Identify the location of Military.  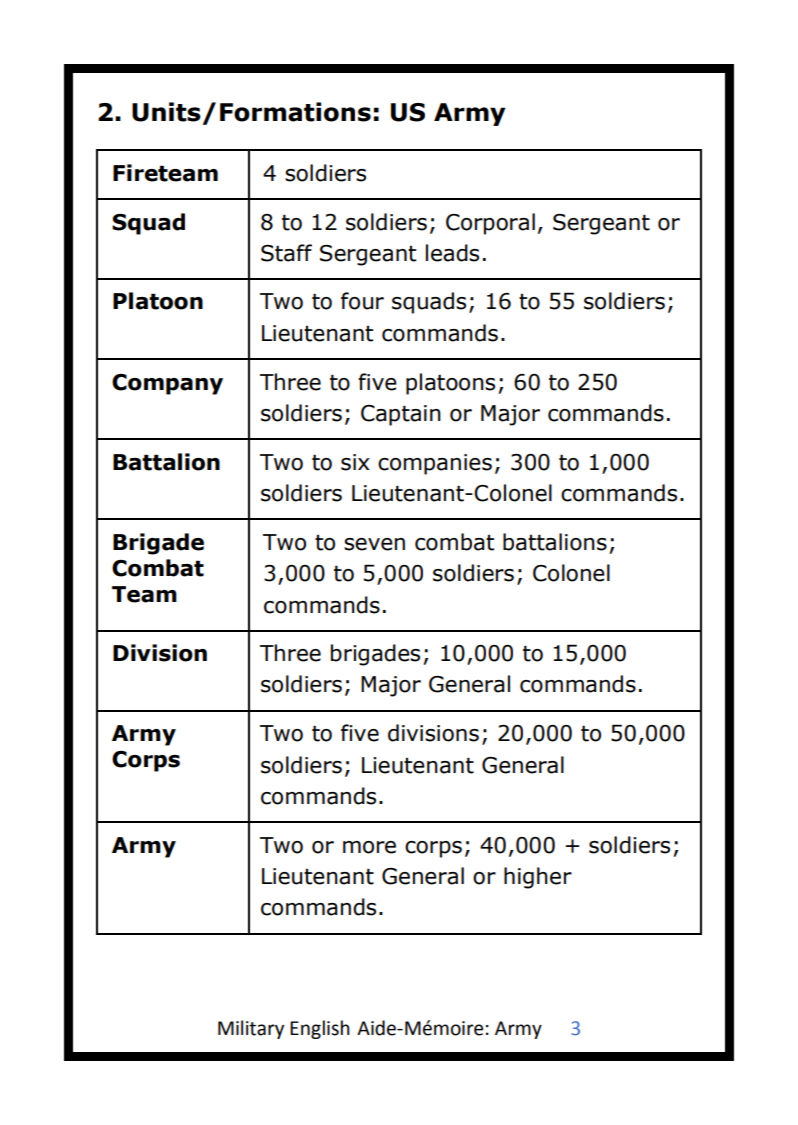
(251, 1029).
